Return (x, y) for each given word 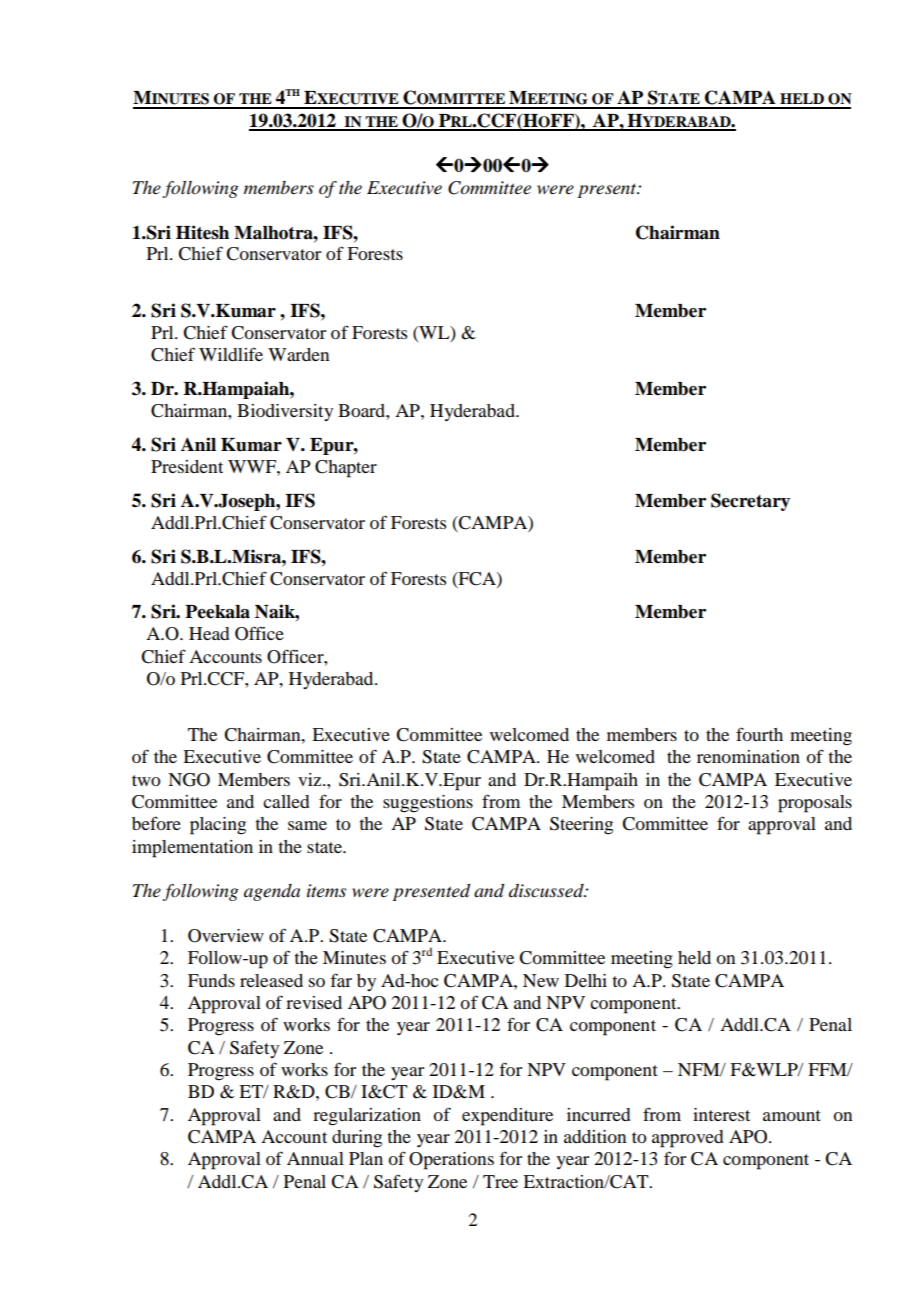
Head (209, 633)
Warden (298, 354)
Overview (226, 936)
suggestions (428, 804)
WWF (253, 466)
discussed (547, 891)
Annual (315, 1158)
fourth (759, 734)
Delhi (586, 980)
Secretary (750, 502)
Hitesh (202, 232)
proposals (815, 804)
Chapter (346, 469)
